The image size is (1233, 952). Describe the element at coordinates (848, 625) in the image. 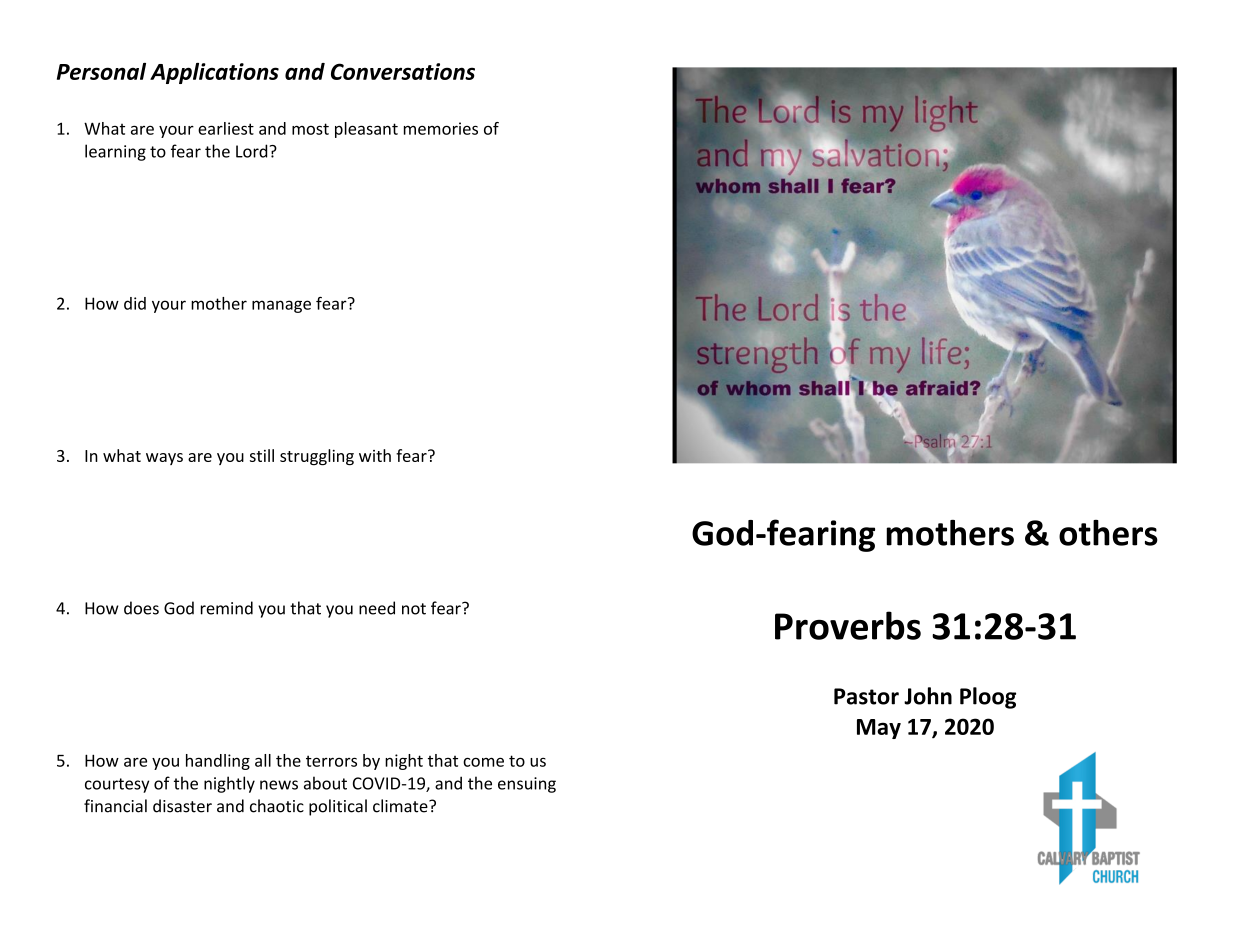

I see `Proverbs` at that location.
